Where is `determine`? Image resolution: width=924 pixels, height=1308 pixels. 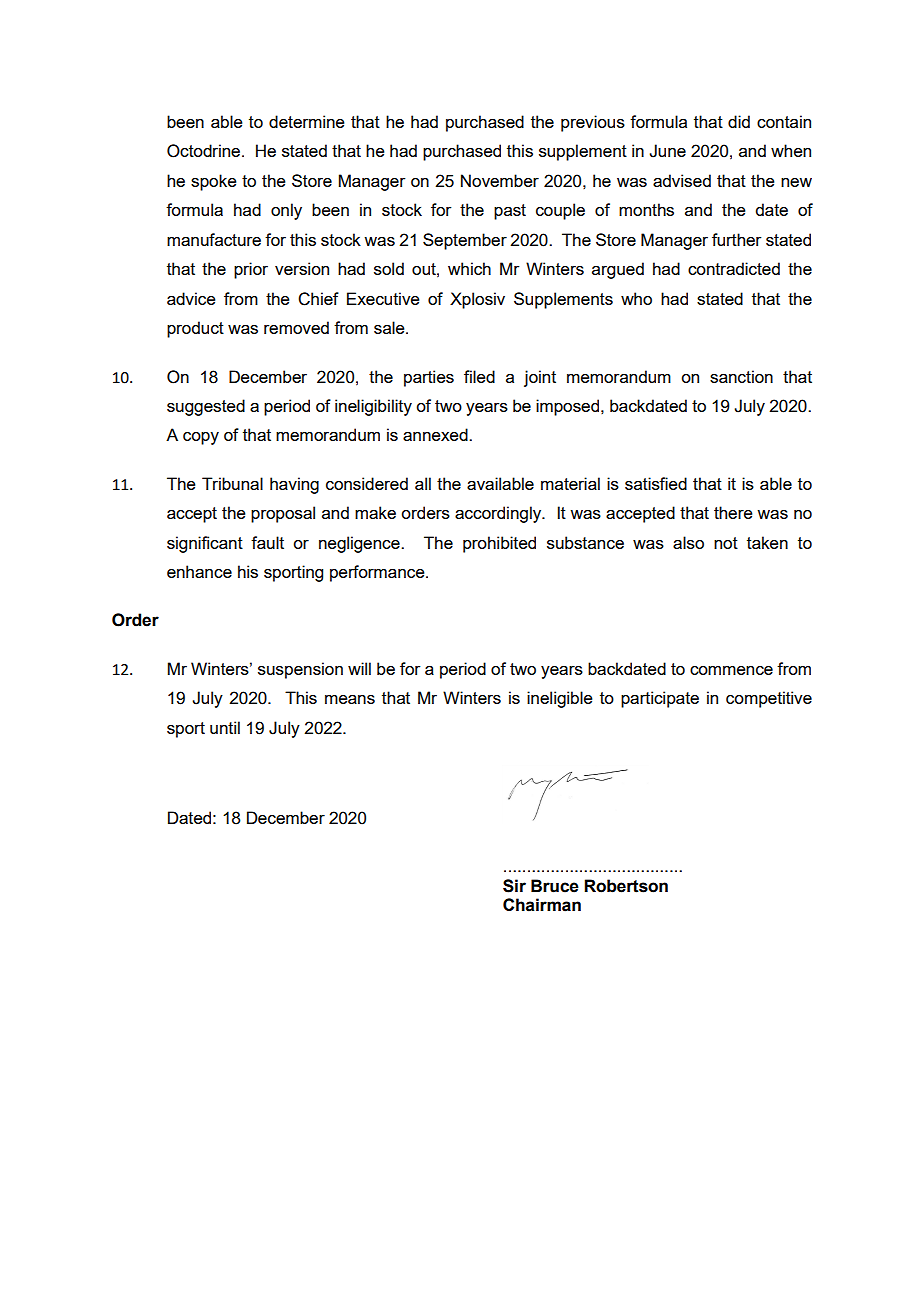 determine is located at coordinates (307, 121).
